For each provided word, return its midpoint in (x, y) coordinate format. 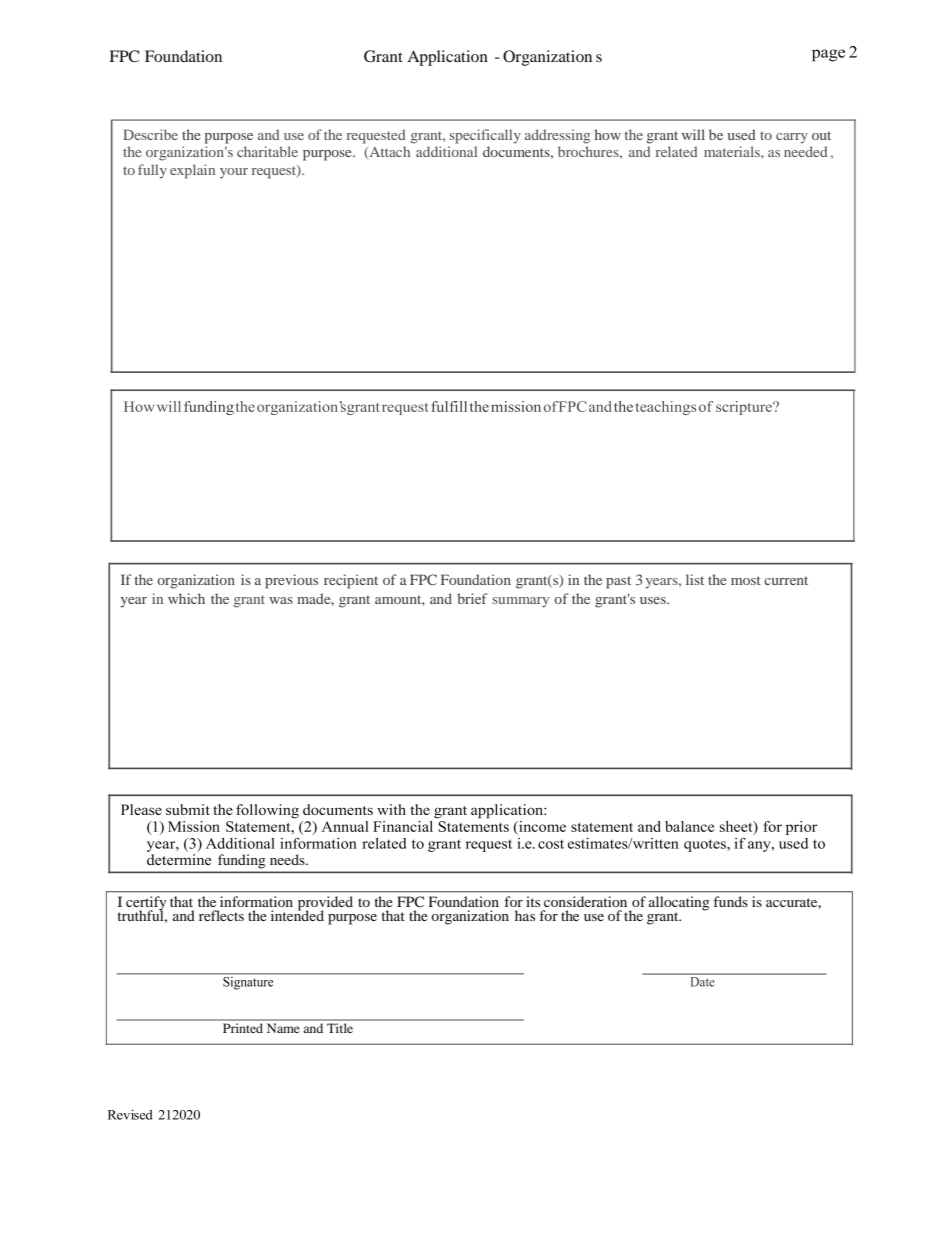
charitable (267, 151)
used (742, 134)
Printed (243, 1028)
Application (447, 58)
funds (730, 901)
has (525, 915)
